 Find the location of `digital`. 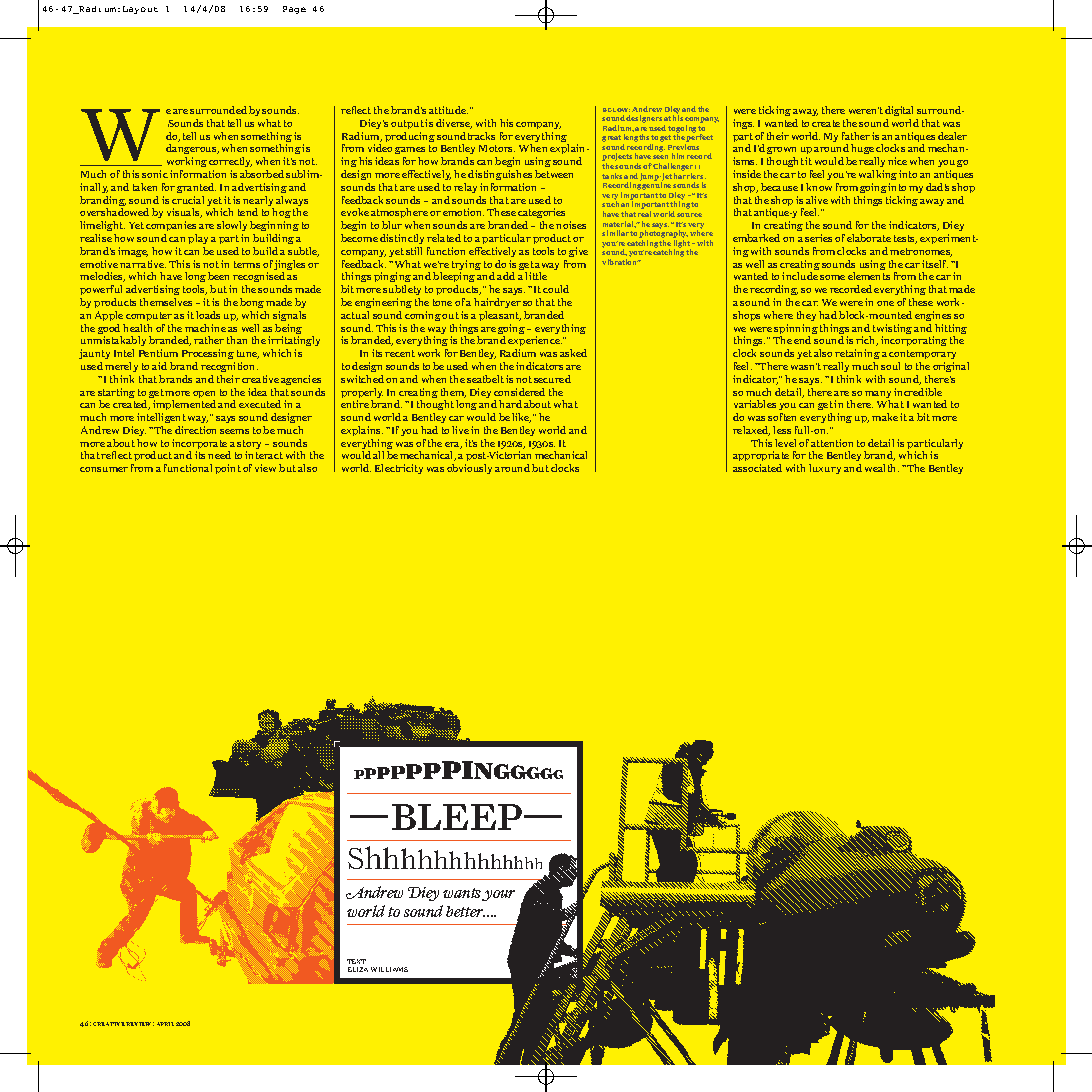

digital is located at coordinates (899, 111).
